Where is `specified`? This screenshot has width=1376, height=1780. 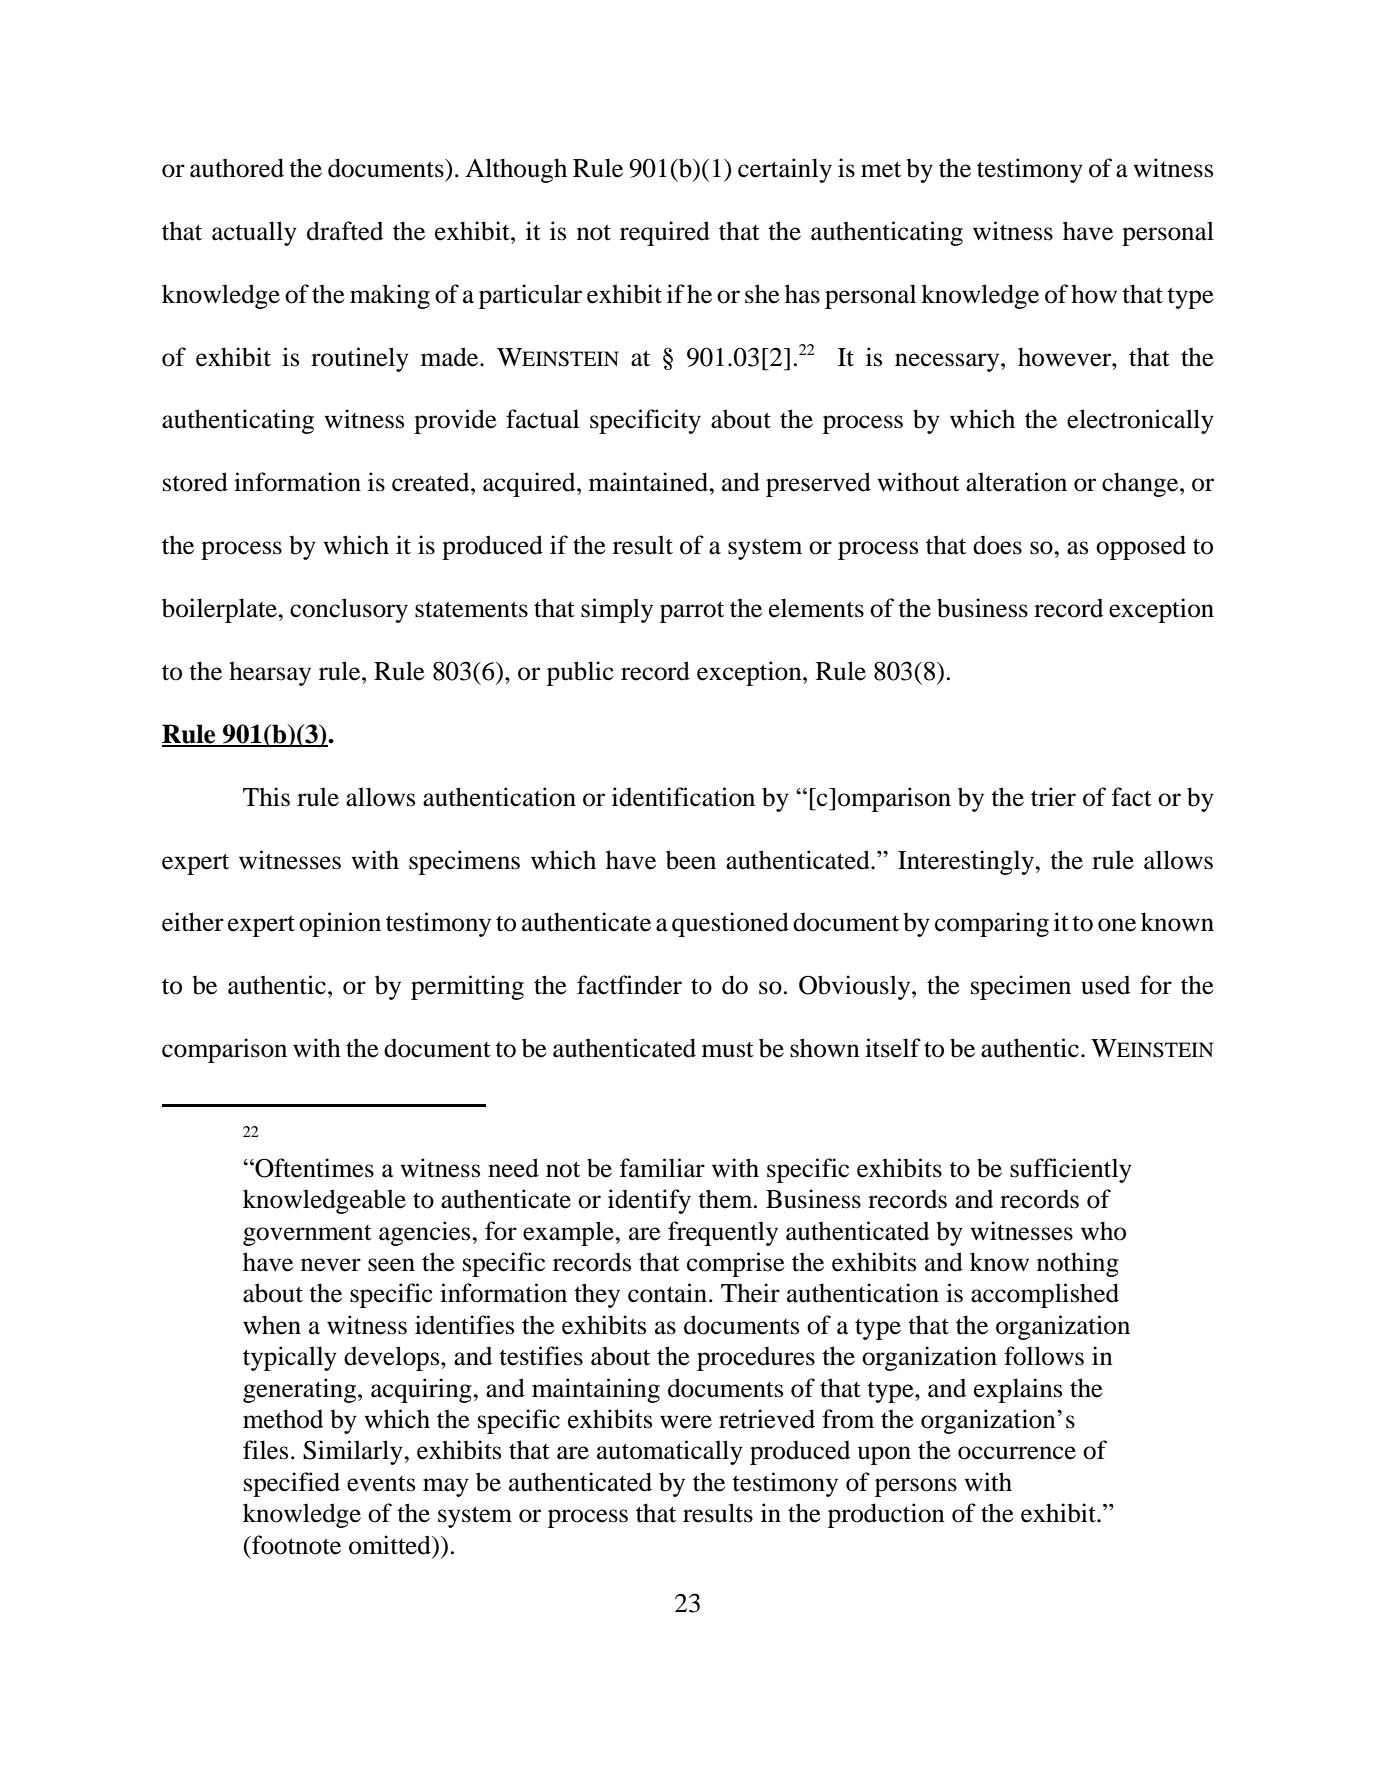 specified is located at coordinates (292, 1484).
